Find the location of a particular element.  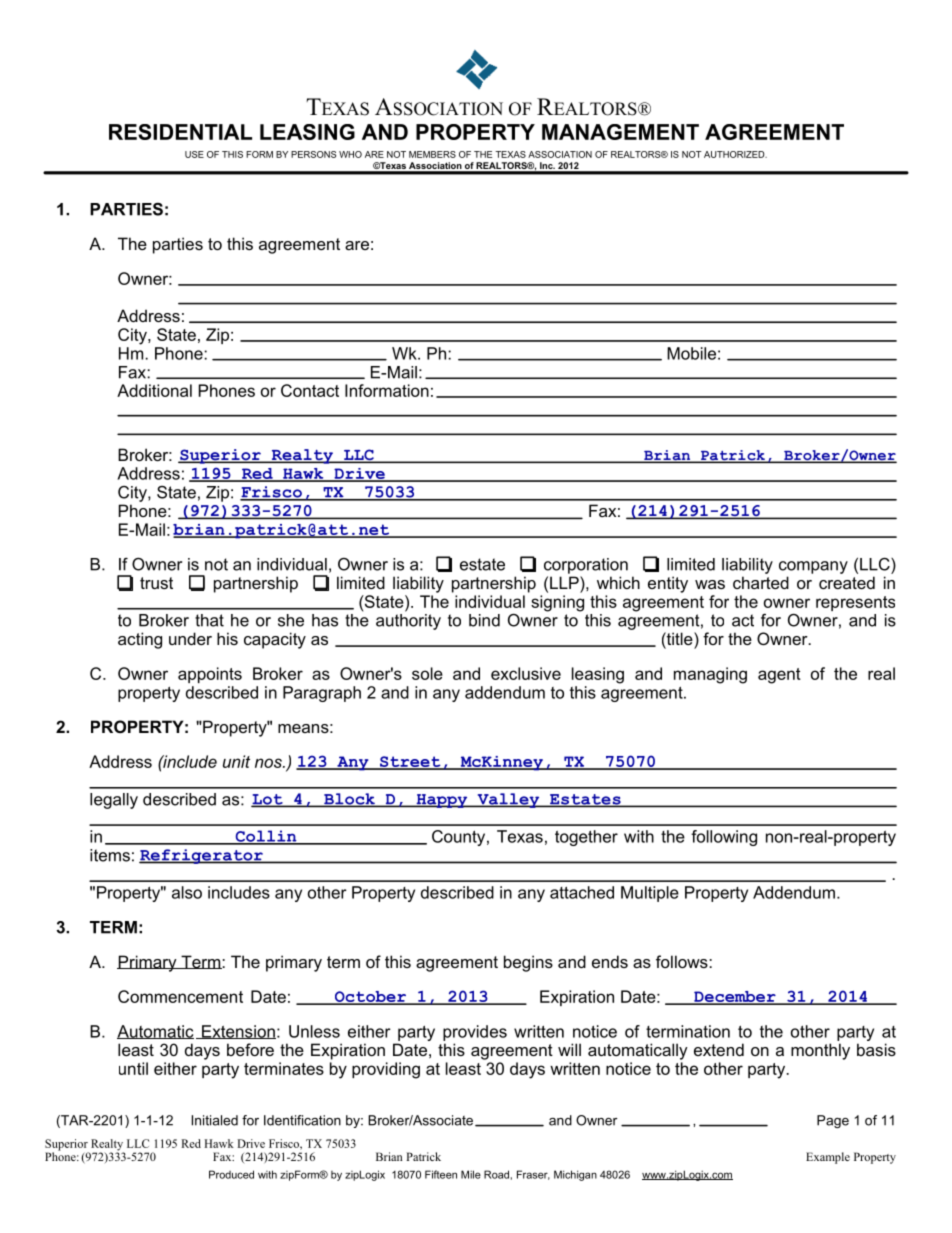

USE is located at coordinates (194, 154).
